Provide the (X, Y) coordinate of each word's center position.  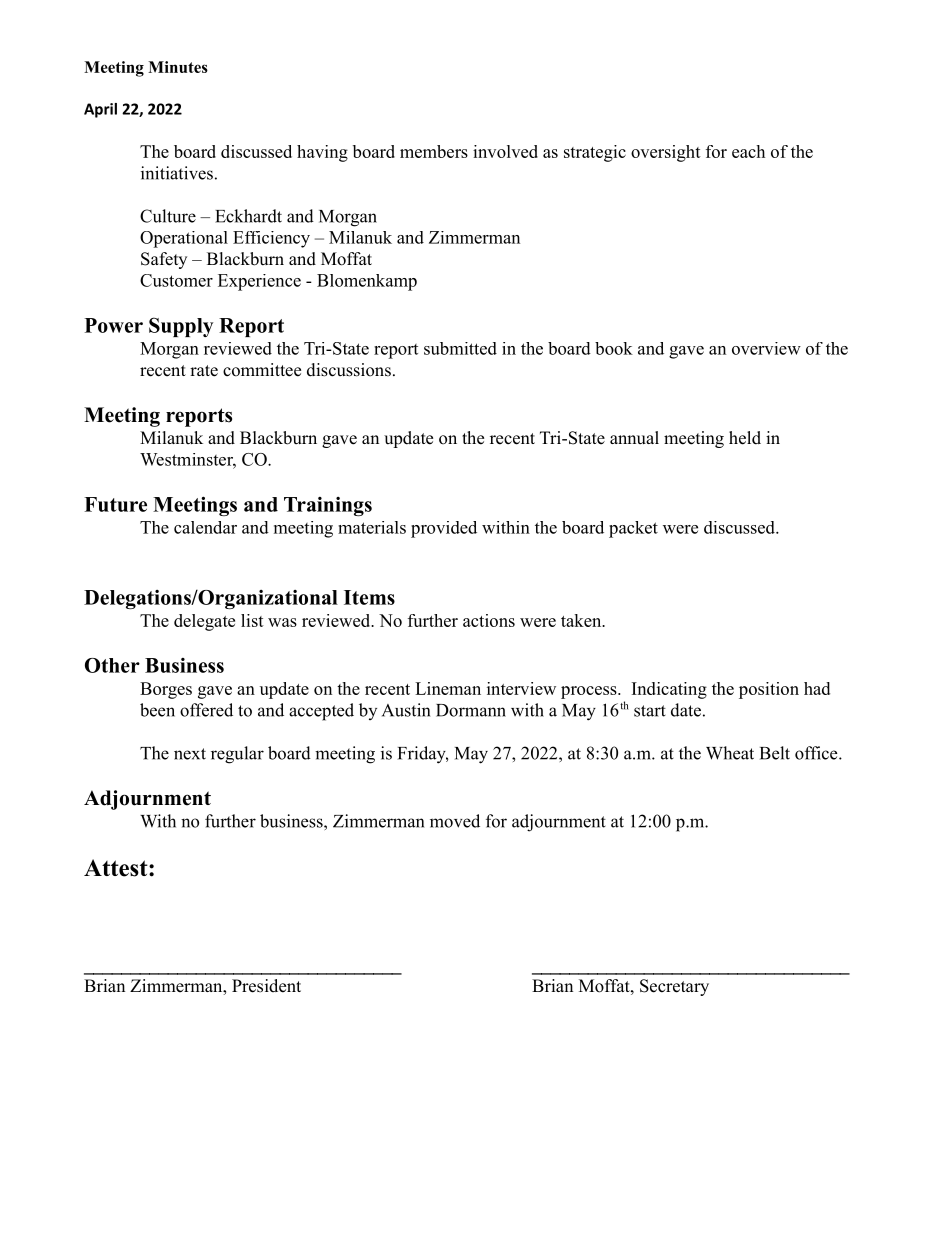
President (266, 986)
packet (633, 529)
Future (115, 504)
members (434, 151)
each (748, 151)
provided (444, 529)
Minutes (178, 67)
